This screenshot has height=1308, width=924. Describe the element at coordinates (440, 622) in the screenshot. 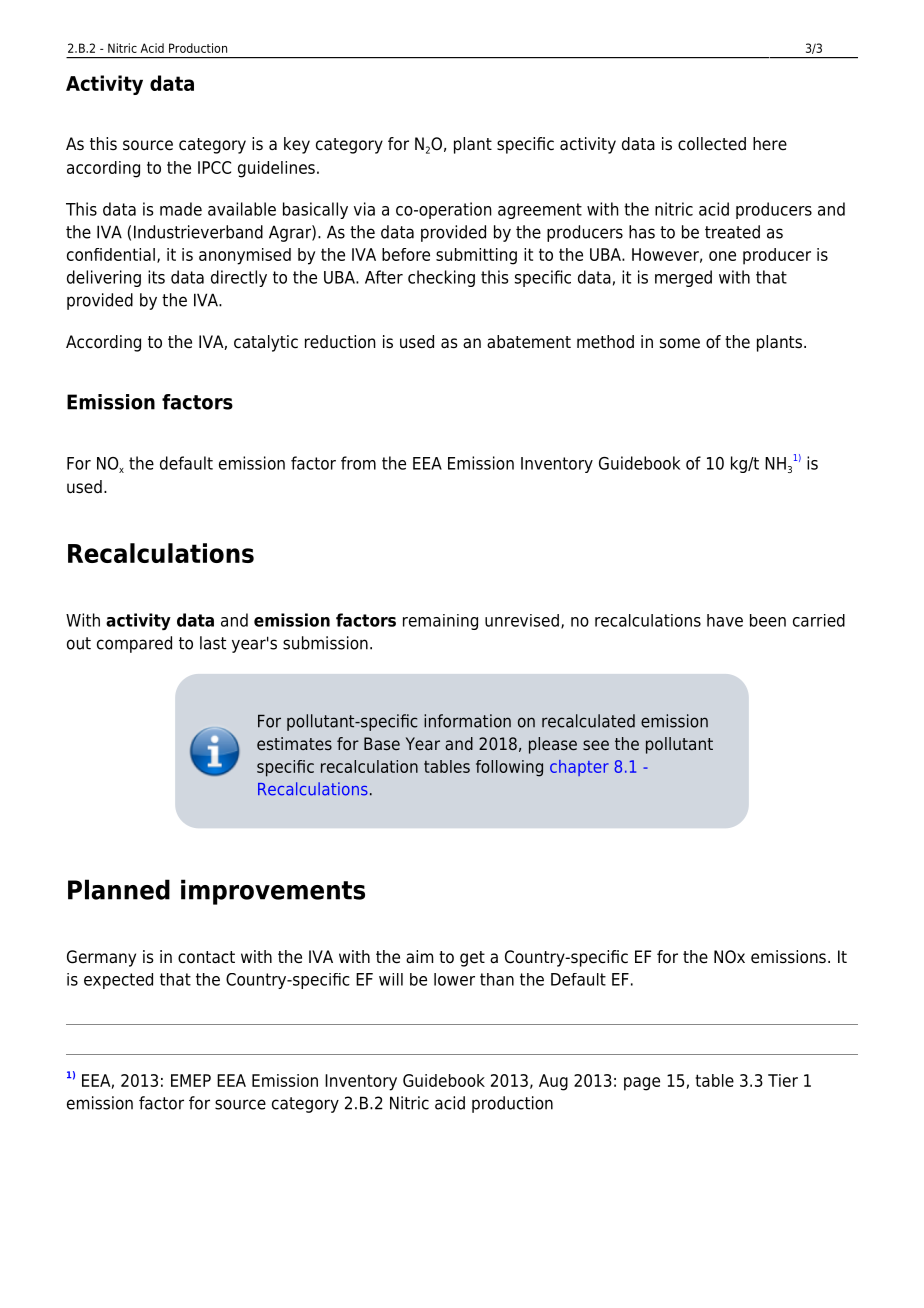

I see `remaining` at that location.
